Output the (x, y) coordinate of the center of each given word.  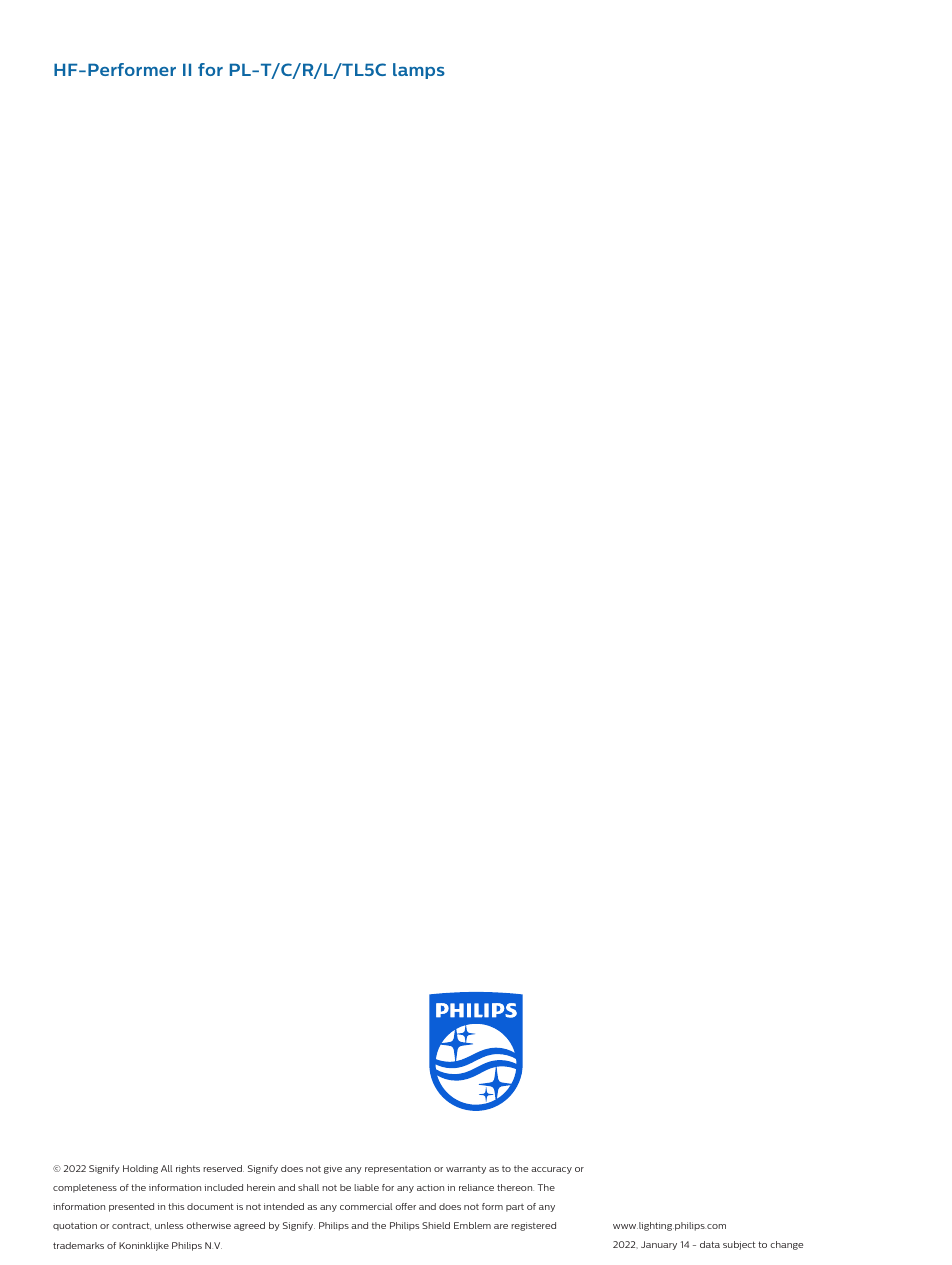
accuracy (551, 1170)
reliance (476, 1187)
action (430, 1187)
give (333, 1169)
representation (398, 1169)
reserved (223, 1168)
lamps (419, 71)
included (223, 1187)
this (176, 1206)
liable (366, 1187)
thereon (515, 1187)
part (515, 1208)
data (710, 1244)
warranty (466, 1170)
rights (188, 1169)
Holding (140, 1169)
